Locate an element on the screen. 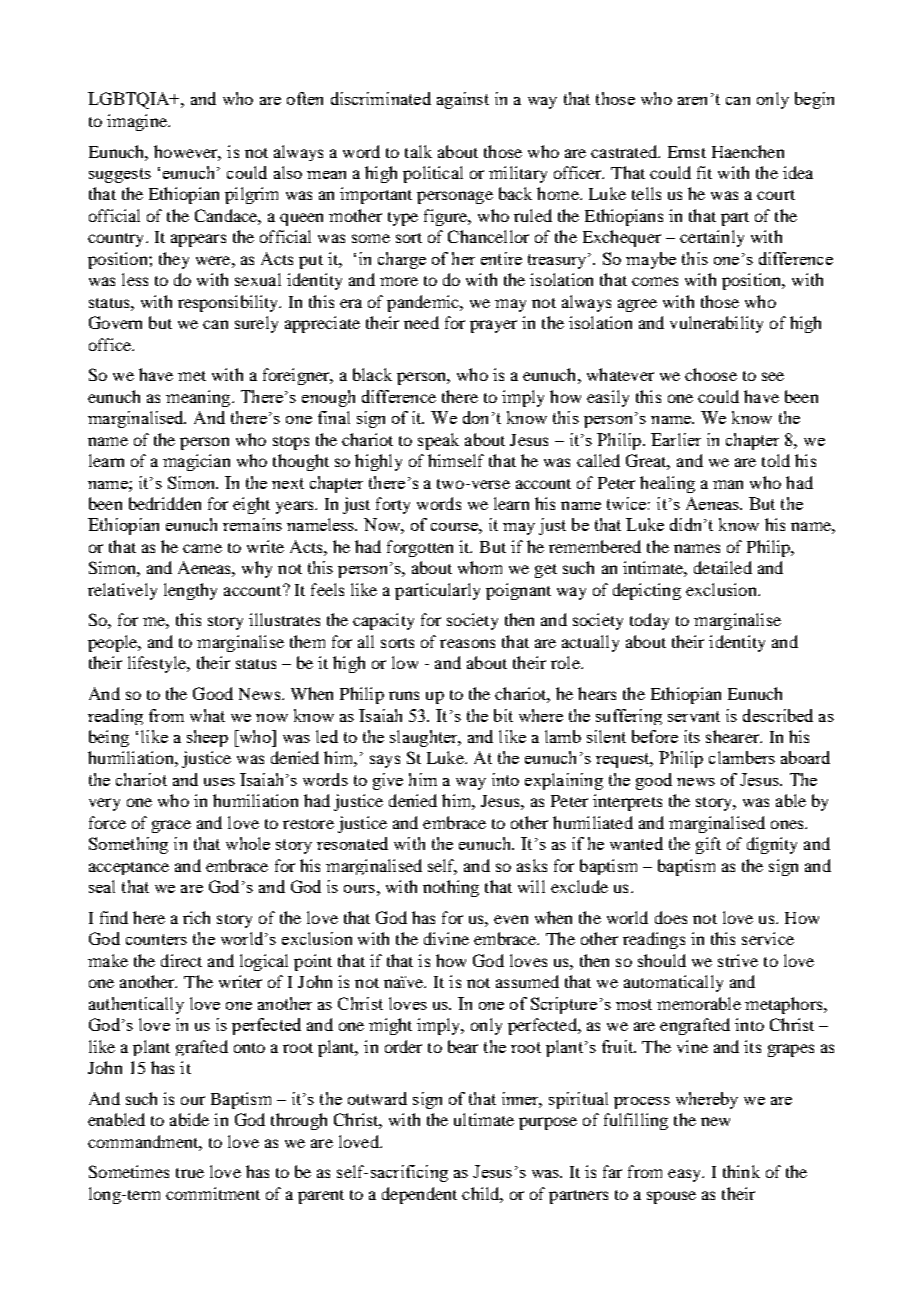  lifestyle is located at coordinates (158, 664).
